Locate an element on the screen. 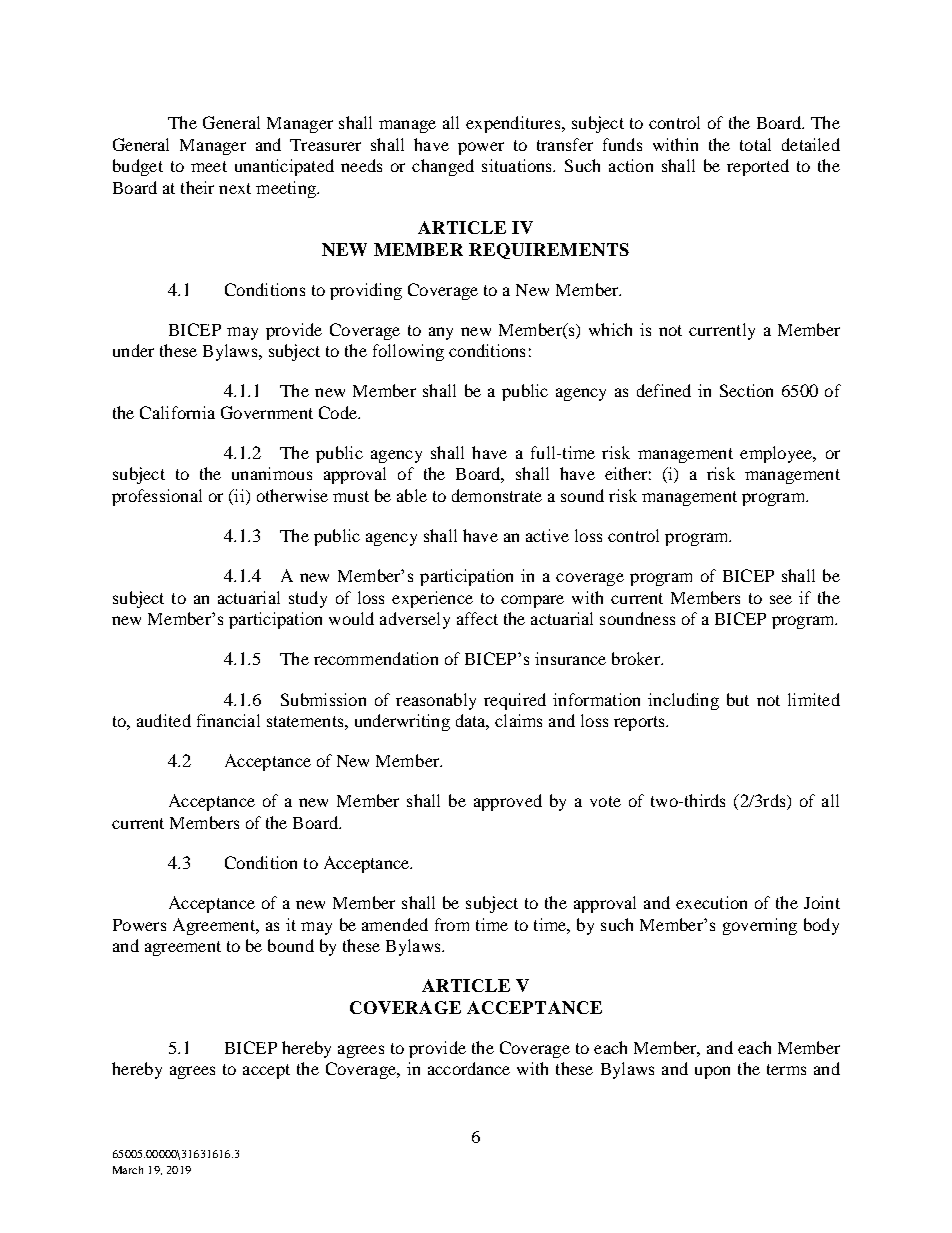 Image resolution: width=952 pixels, height=1233 pixels. execution is located at coordinates (711, 902).
